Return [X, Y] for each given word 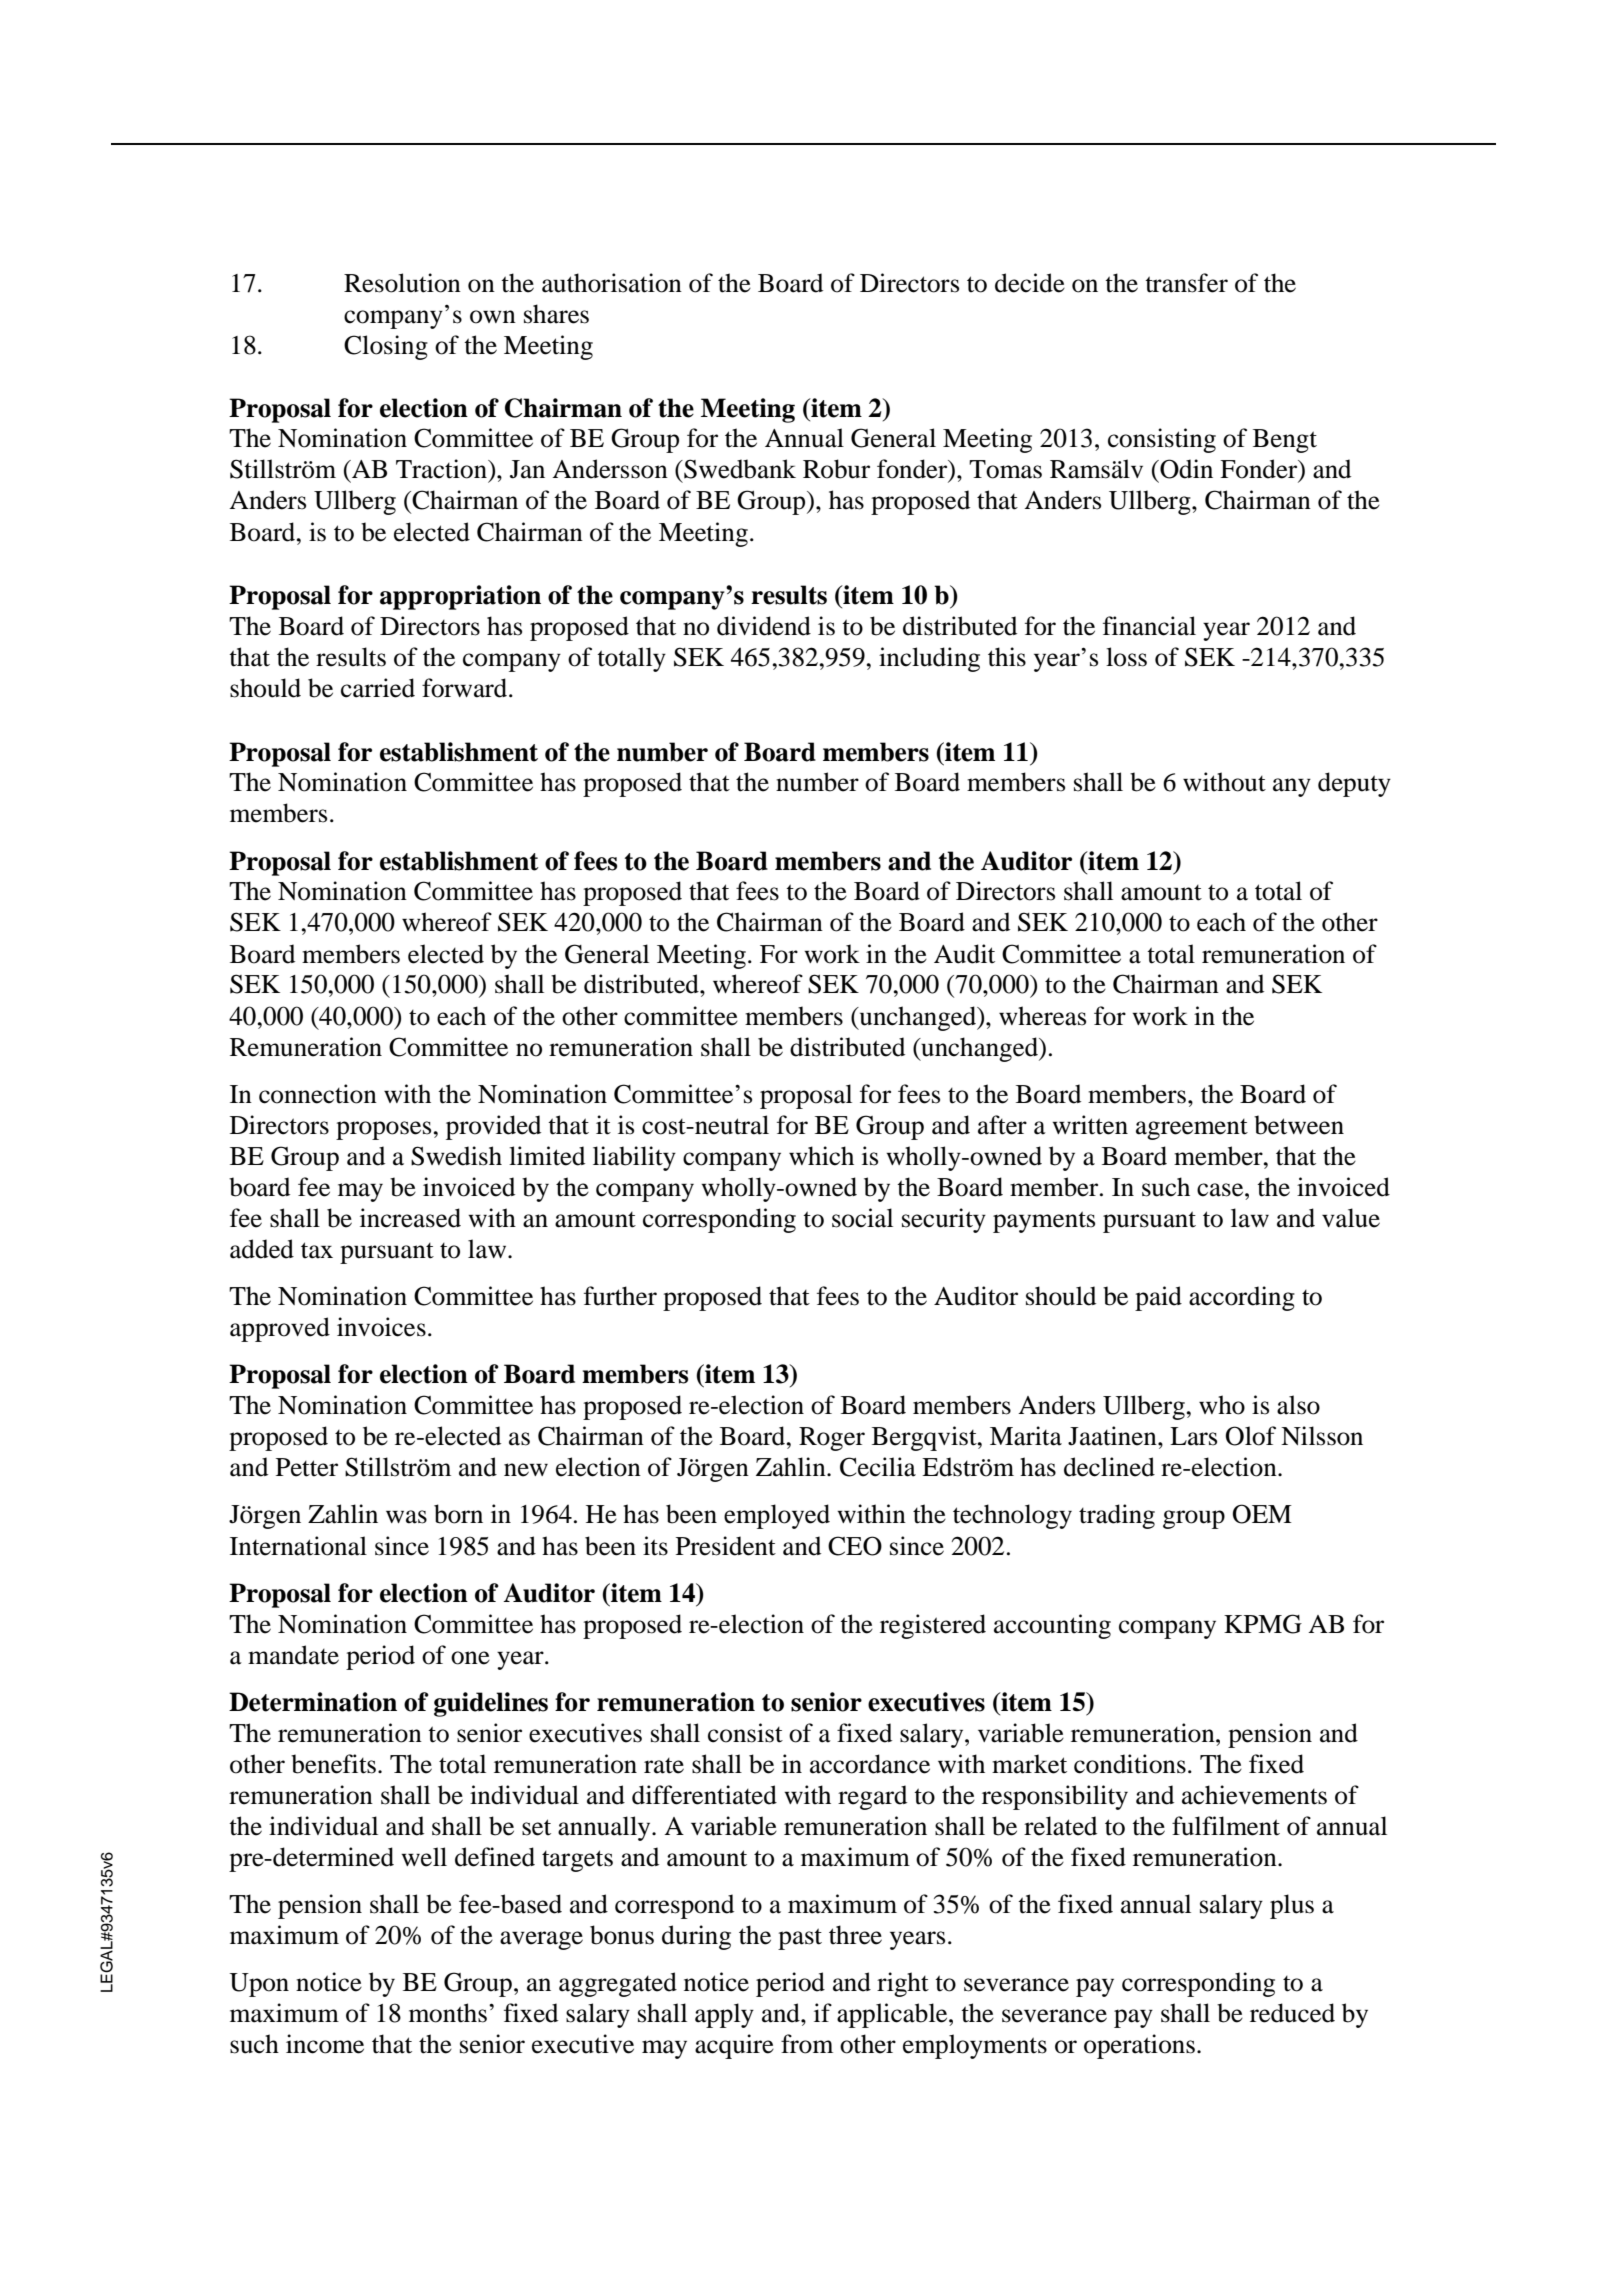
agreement [1192, 1129]
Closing [386, 347]
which [821, 1156]
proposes [385, 1130]
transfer [1186, 283]
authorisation [612, 283]
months [448, 2013]
